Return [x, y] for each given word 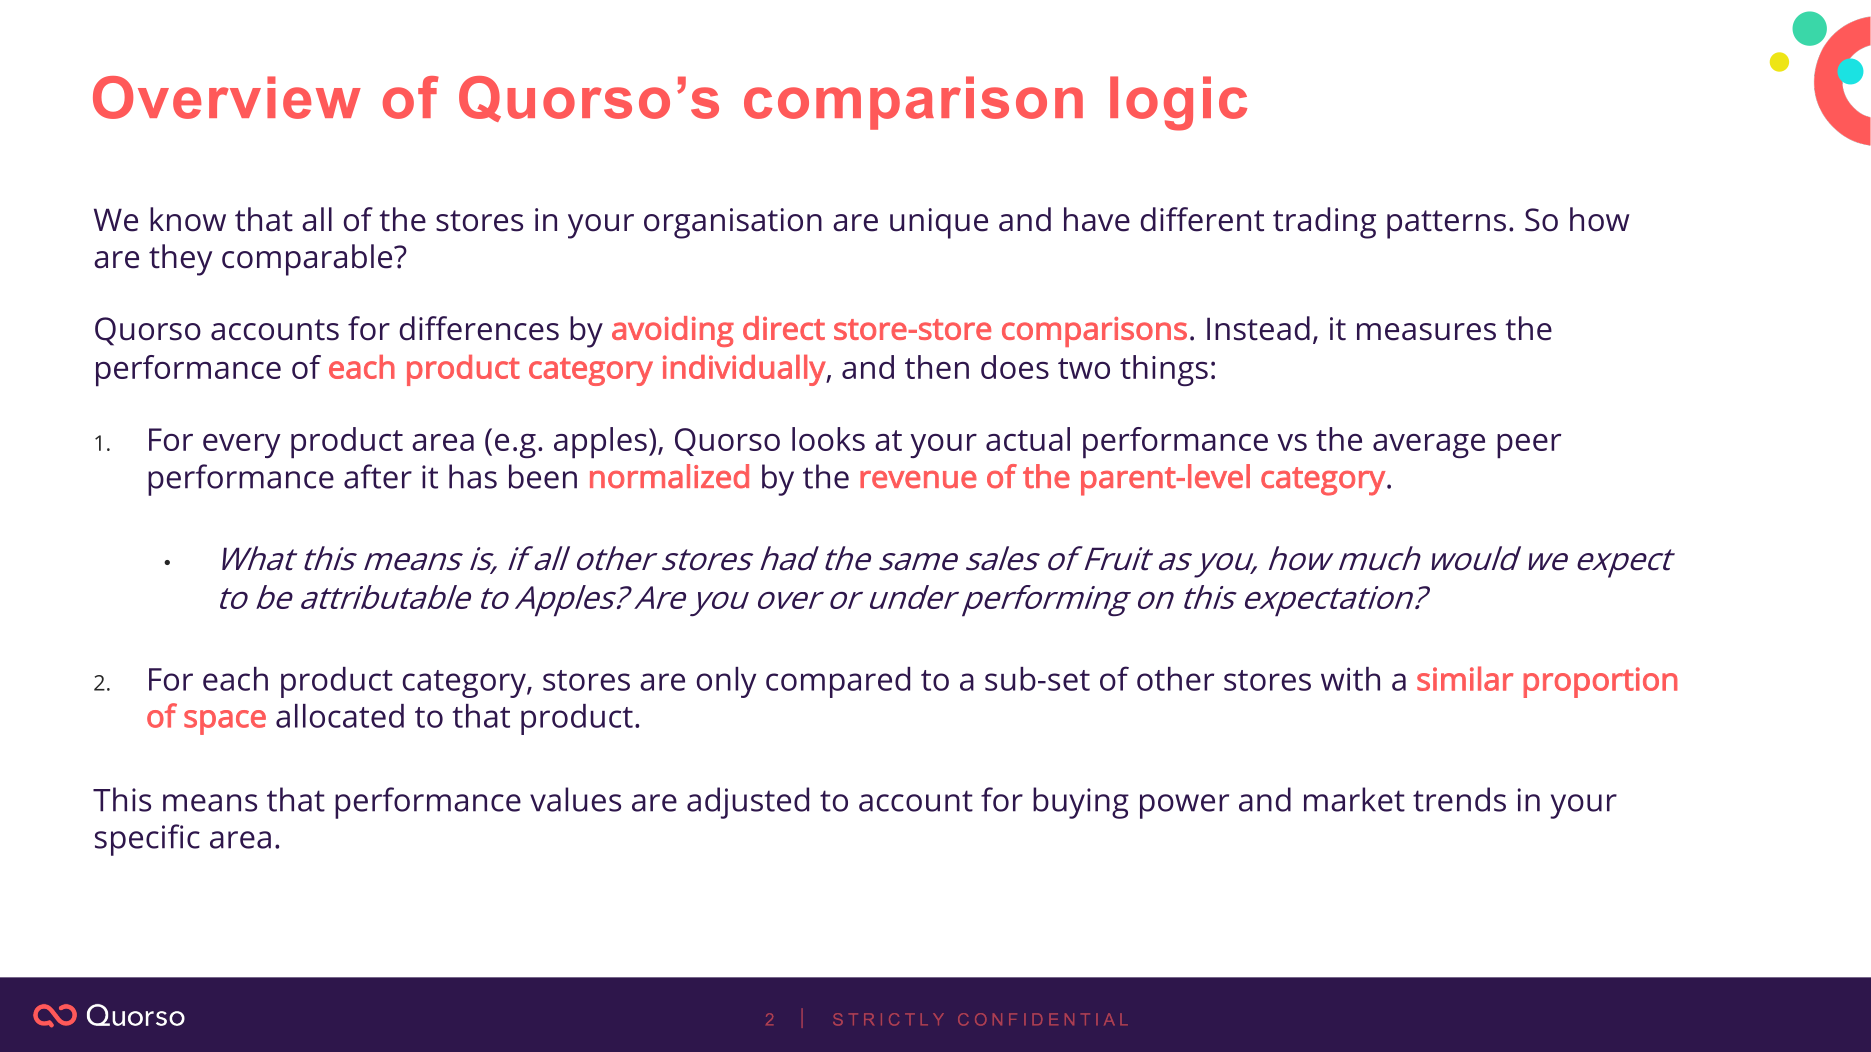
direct [784, 328]
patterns [1446, 224]
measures [1426, 332]
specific [147, 840]
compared [838, 682]
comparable [308, 260]
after [378, 476]
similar [1465, 678]
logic [1178, 103]
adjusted [748, 803]
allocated [340, 716]
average [1429, 446]
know [188, 219]
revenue [918, 480]
